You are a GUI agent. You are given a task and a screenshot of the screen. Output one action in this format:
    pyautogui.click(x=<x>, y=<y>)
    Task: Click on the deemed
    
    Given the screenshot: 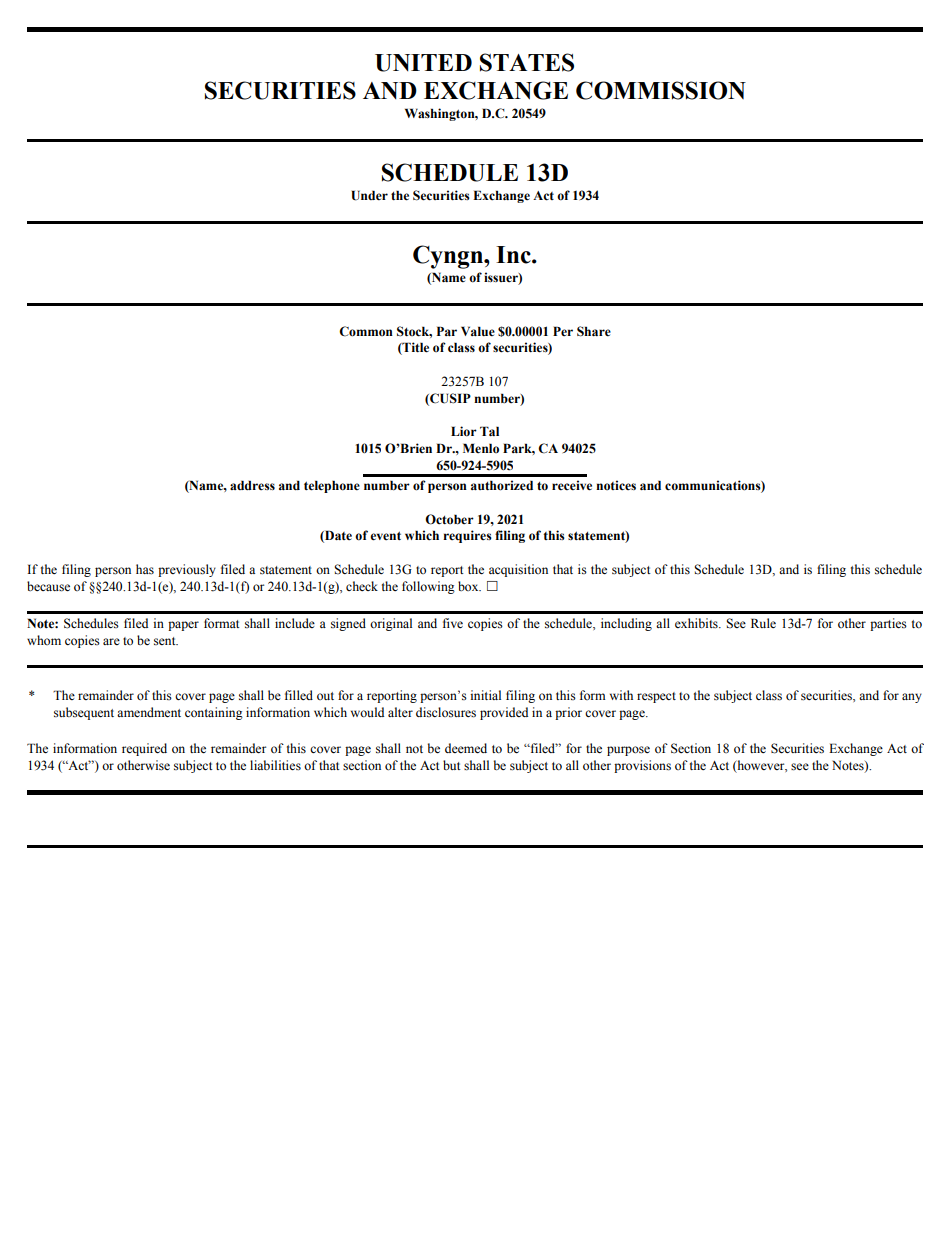 What is the action you would take?
    pyautogui.click(x=466, y=748)
